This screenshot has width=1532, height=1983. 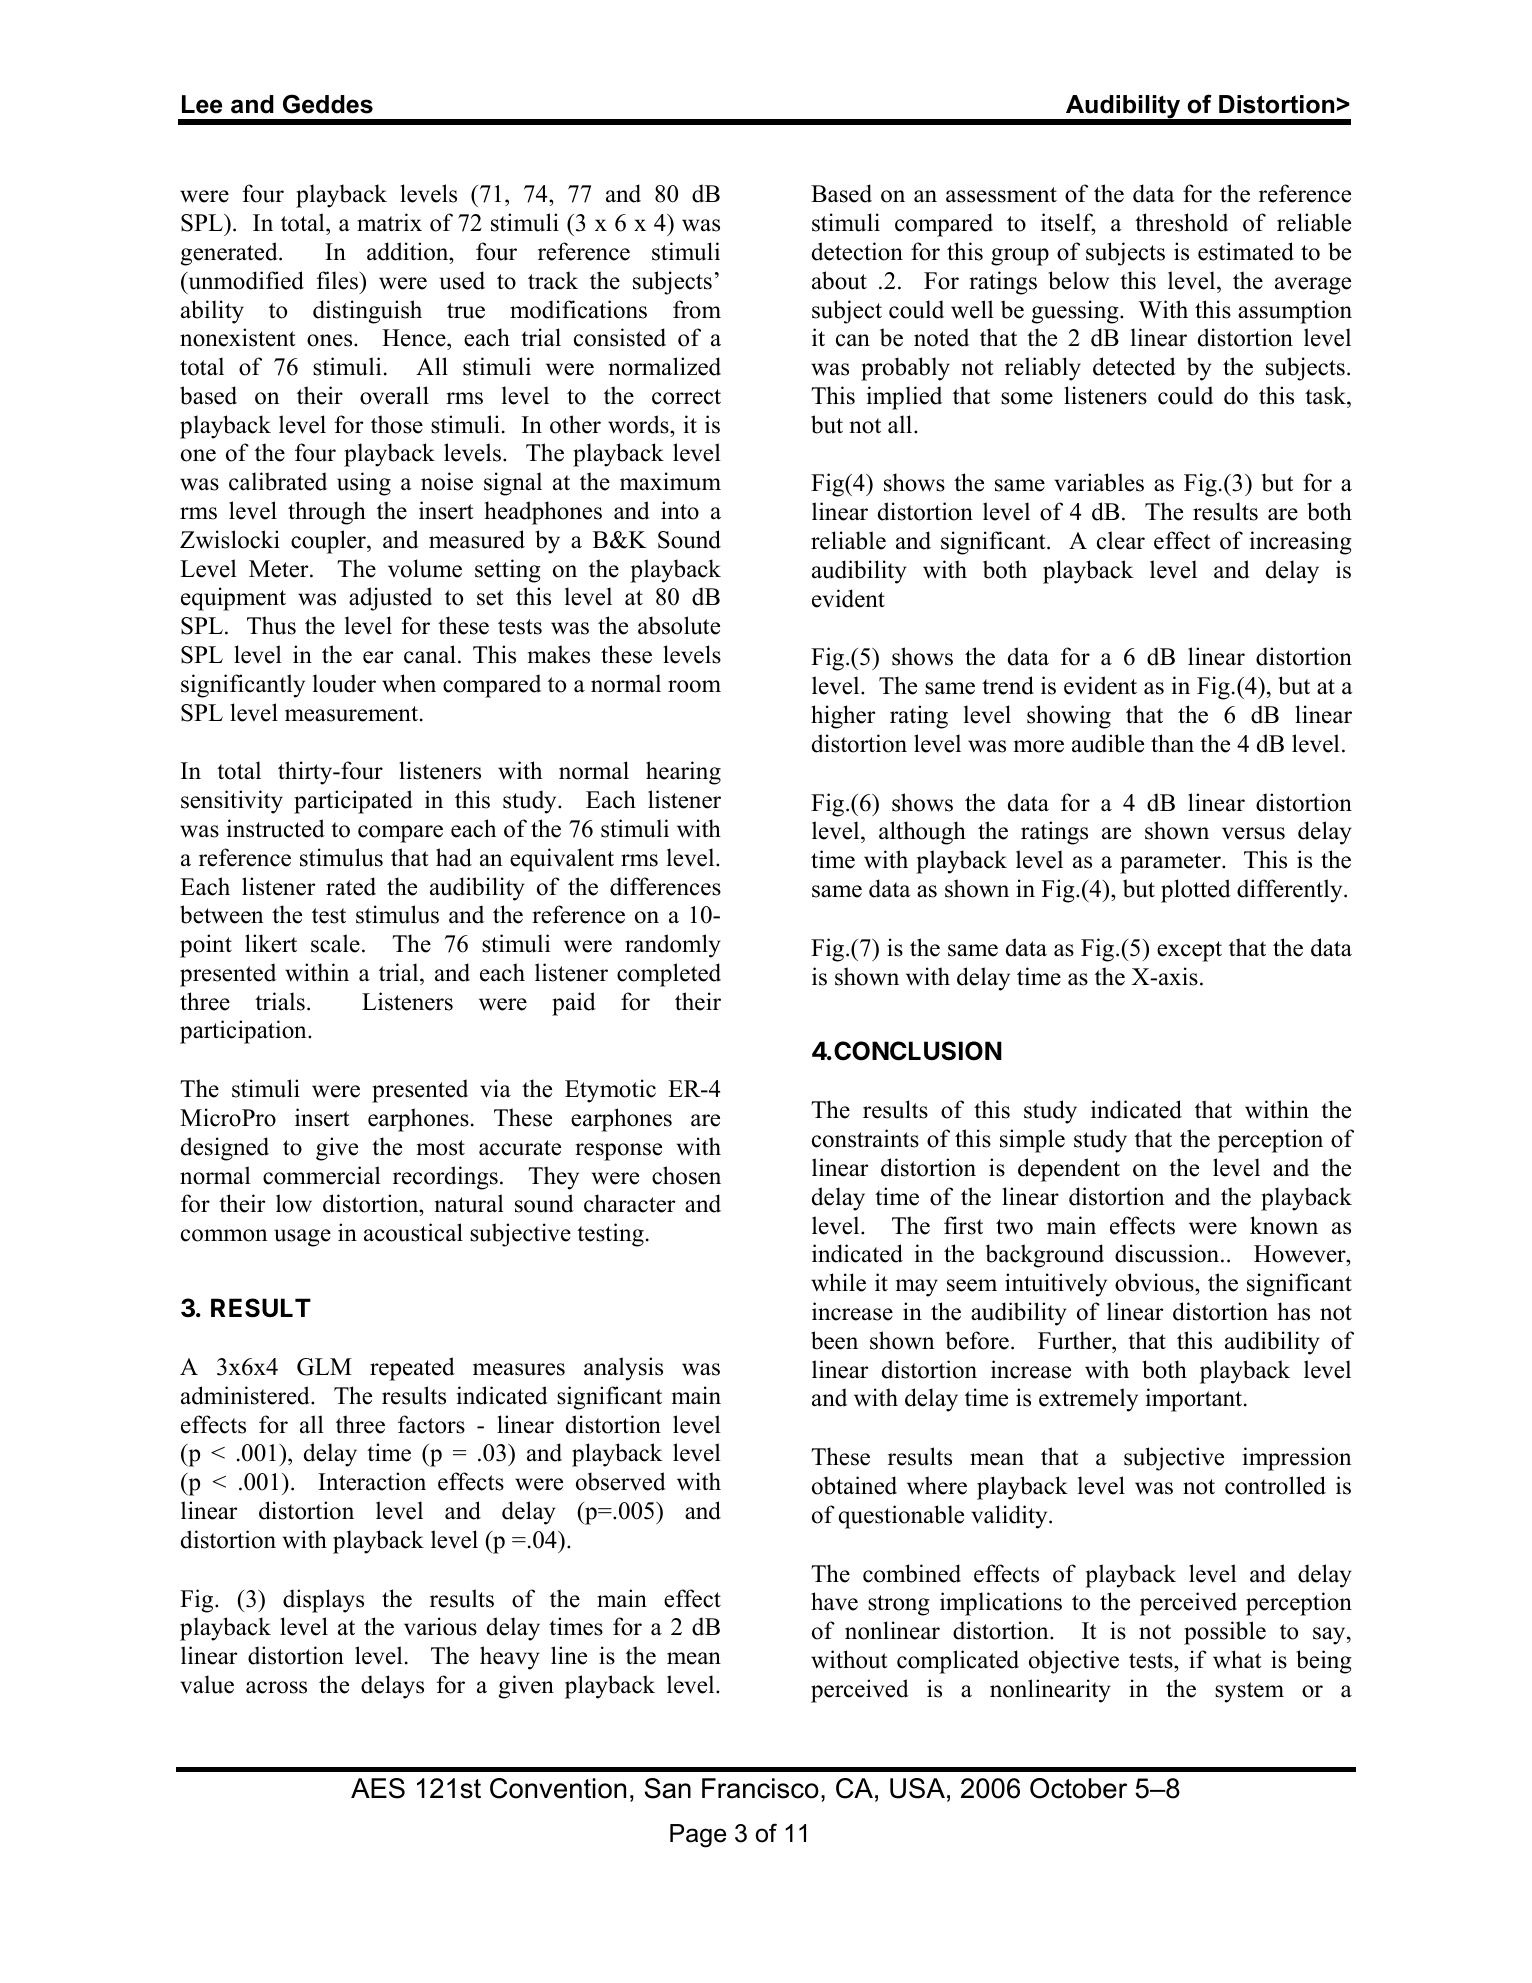 What do you see at coordinates (328, 104) in the screenshot?
I see `Geddes` at bounding box center [328, 104].
